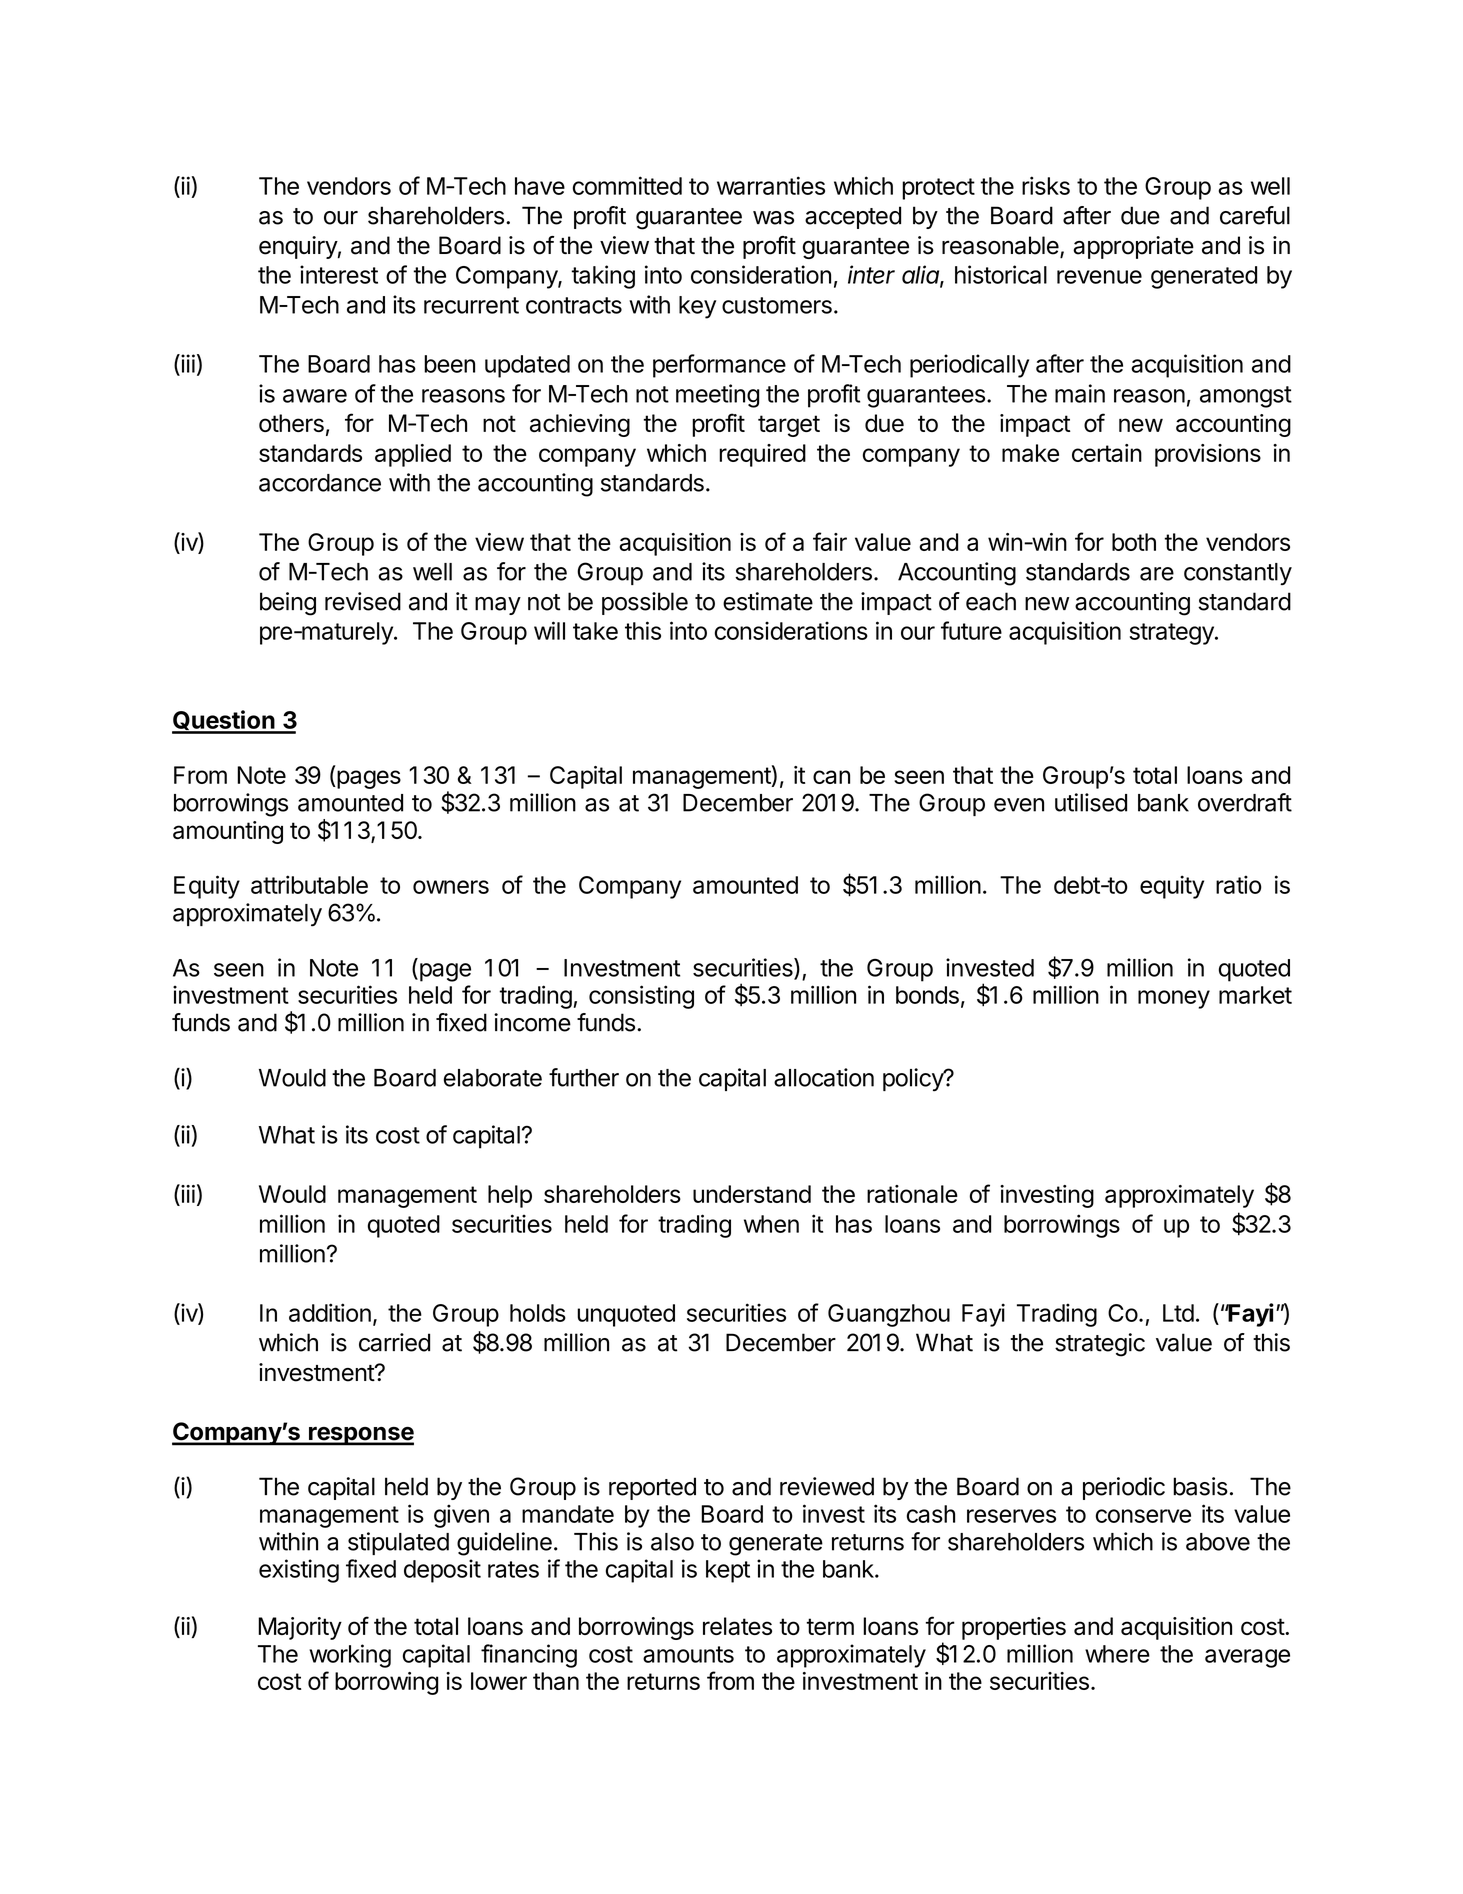 The width and height of the document is (1463, 1894). What do you see at coordinates (1178, 1313) in the document?
I see `Ltd` at bounding box center [1178, 1313].
